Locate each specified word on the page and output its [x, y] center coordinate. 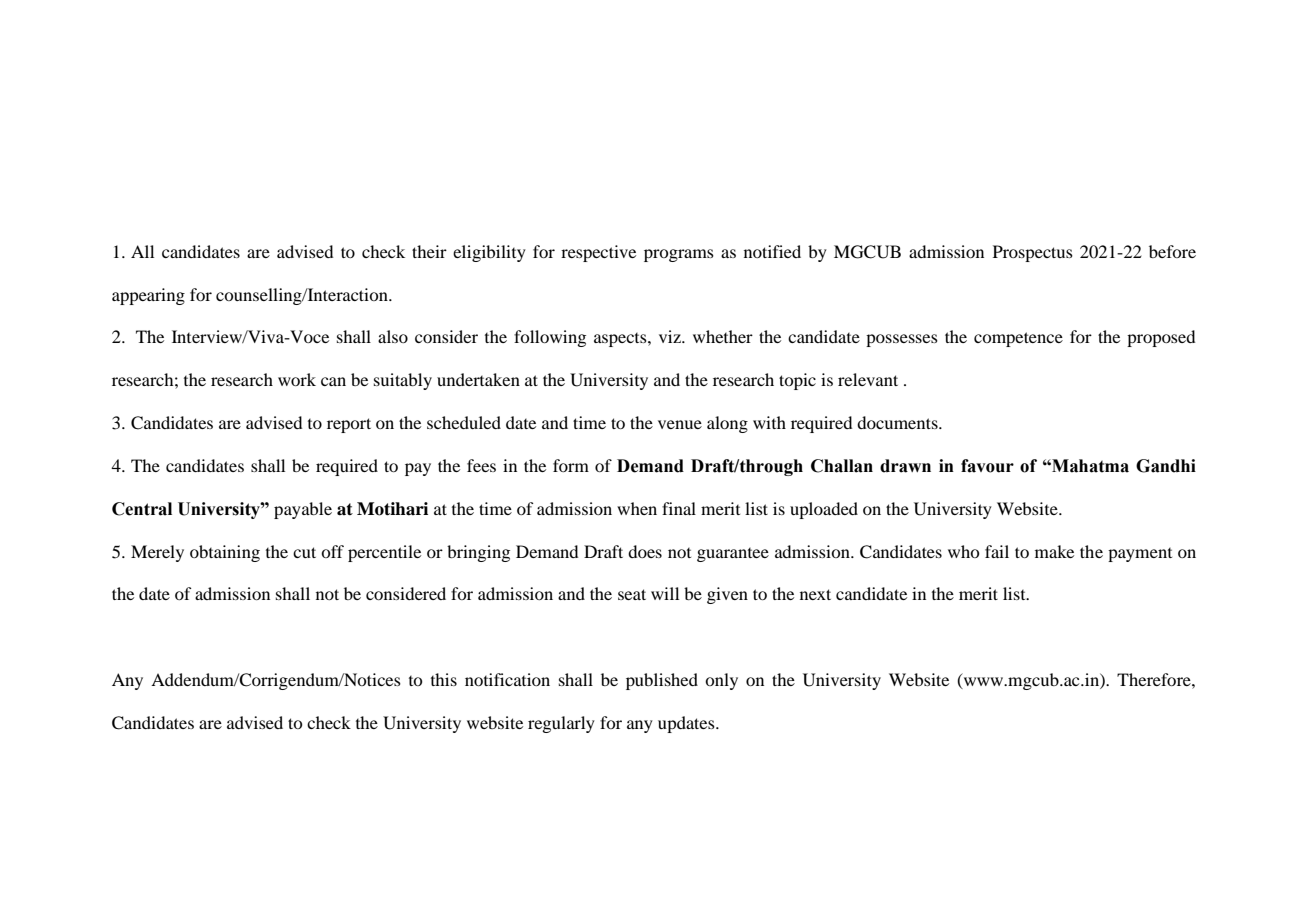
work [297, 379]
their [429, 251]
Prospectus [1033, 253]
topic [797, 381]
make [1054, 551]
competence [1018, 339]
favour [987, 466]
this [444, 679]
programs [679, 255]
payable [303, 510]
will [665, 593]
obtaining [225, 553]
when [637, 508]
